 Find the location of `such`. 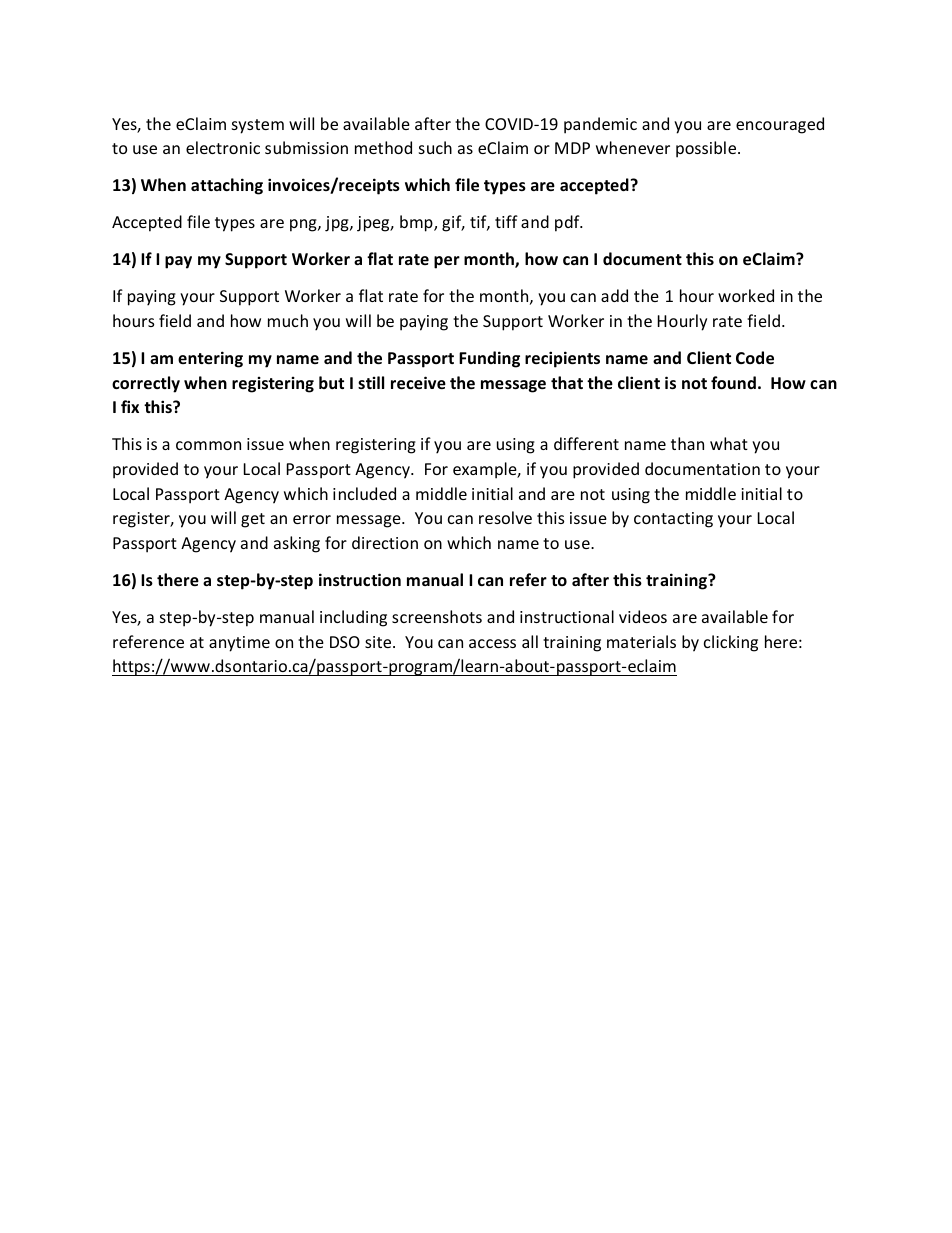

such is located at coordinates (435, 147).
